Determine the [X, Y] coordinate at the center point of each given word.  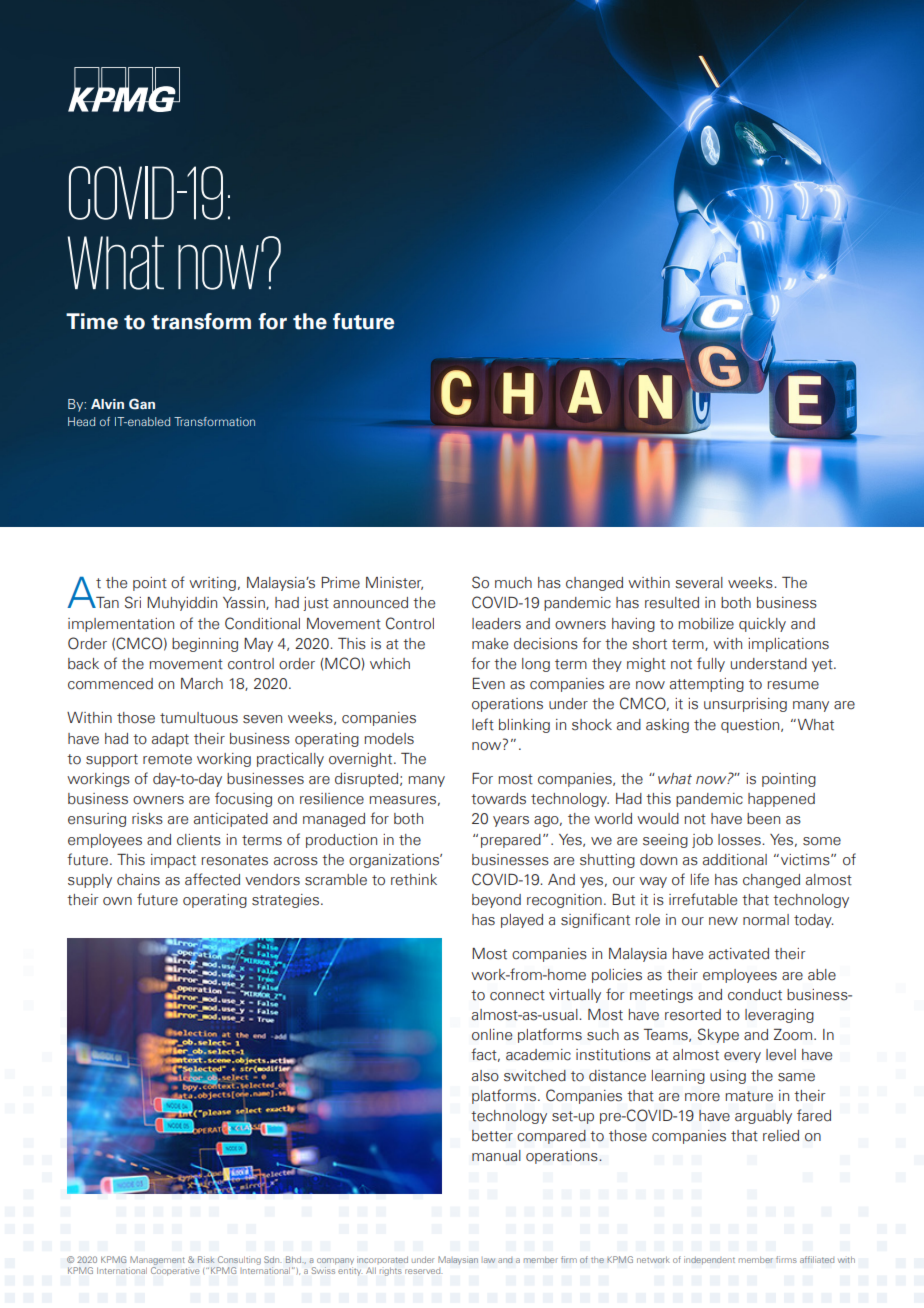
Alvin [107, 404]
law [489, 1260]
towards [498, 799]
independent [709, 1260]
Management [157, 1260]
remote [167, 759]
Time [92, 321]
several [699, 583]
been [763, 819]
